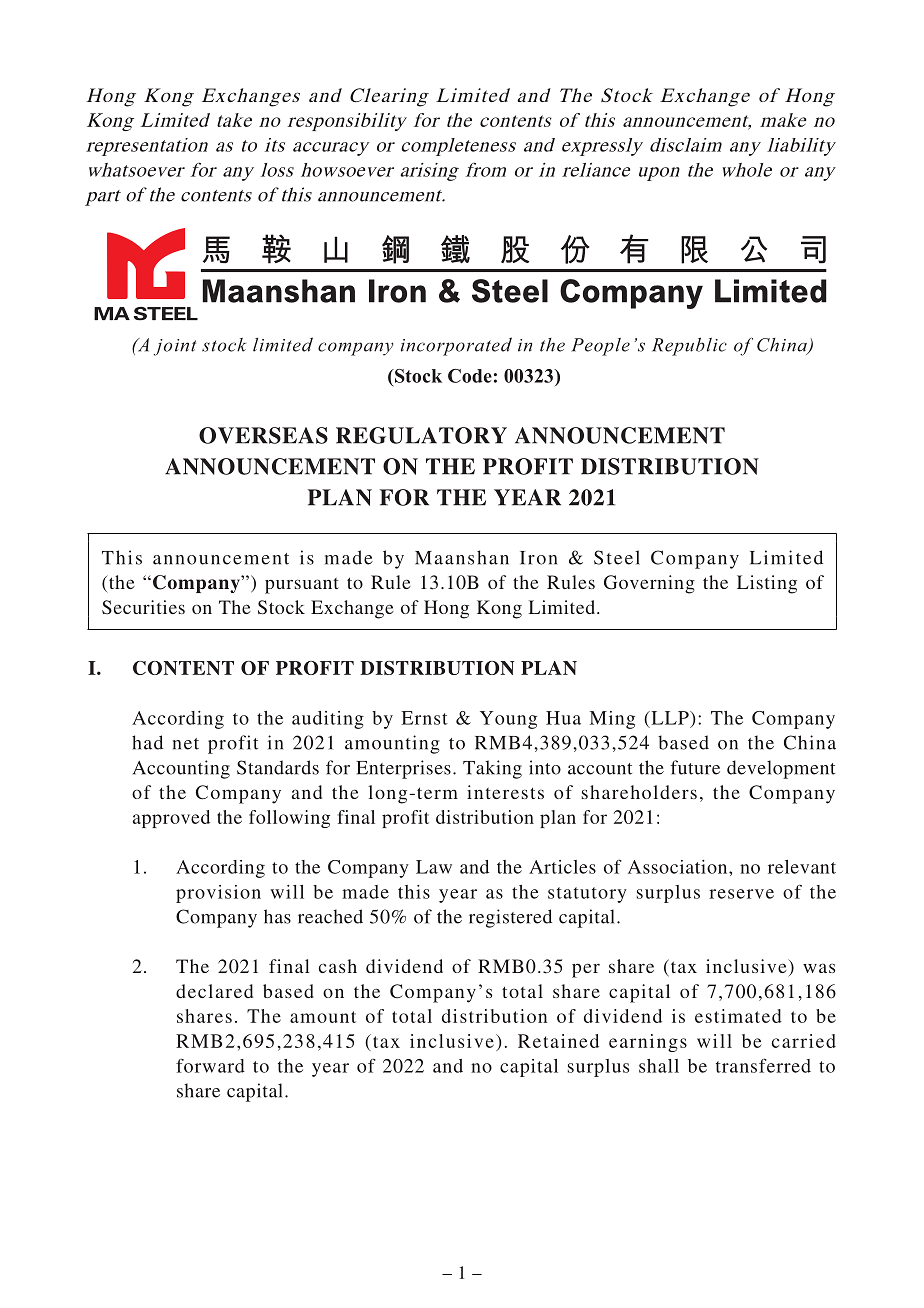  I want to click on Republic, so click(689, 347).
